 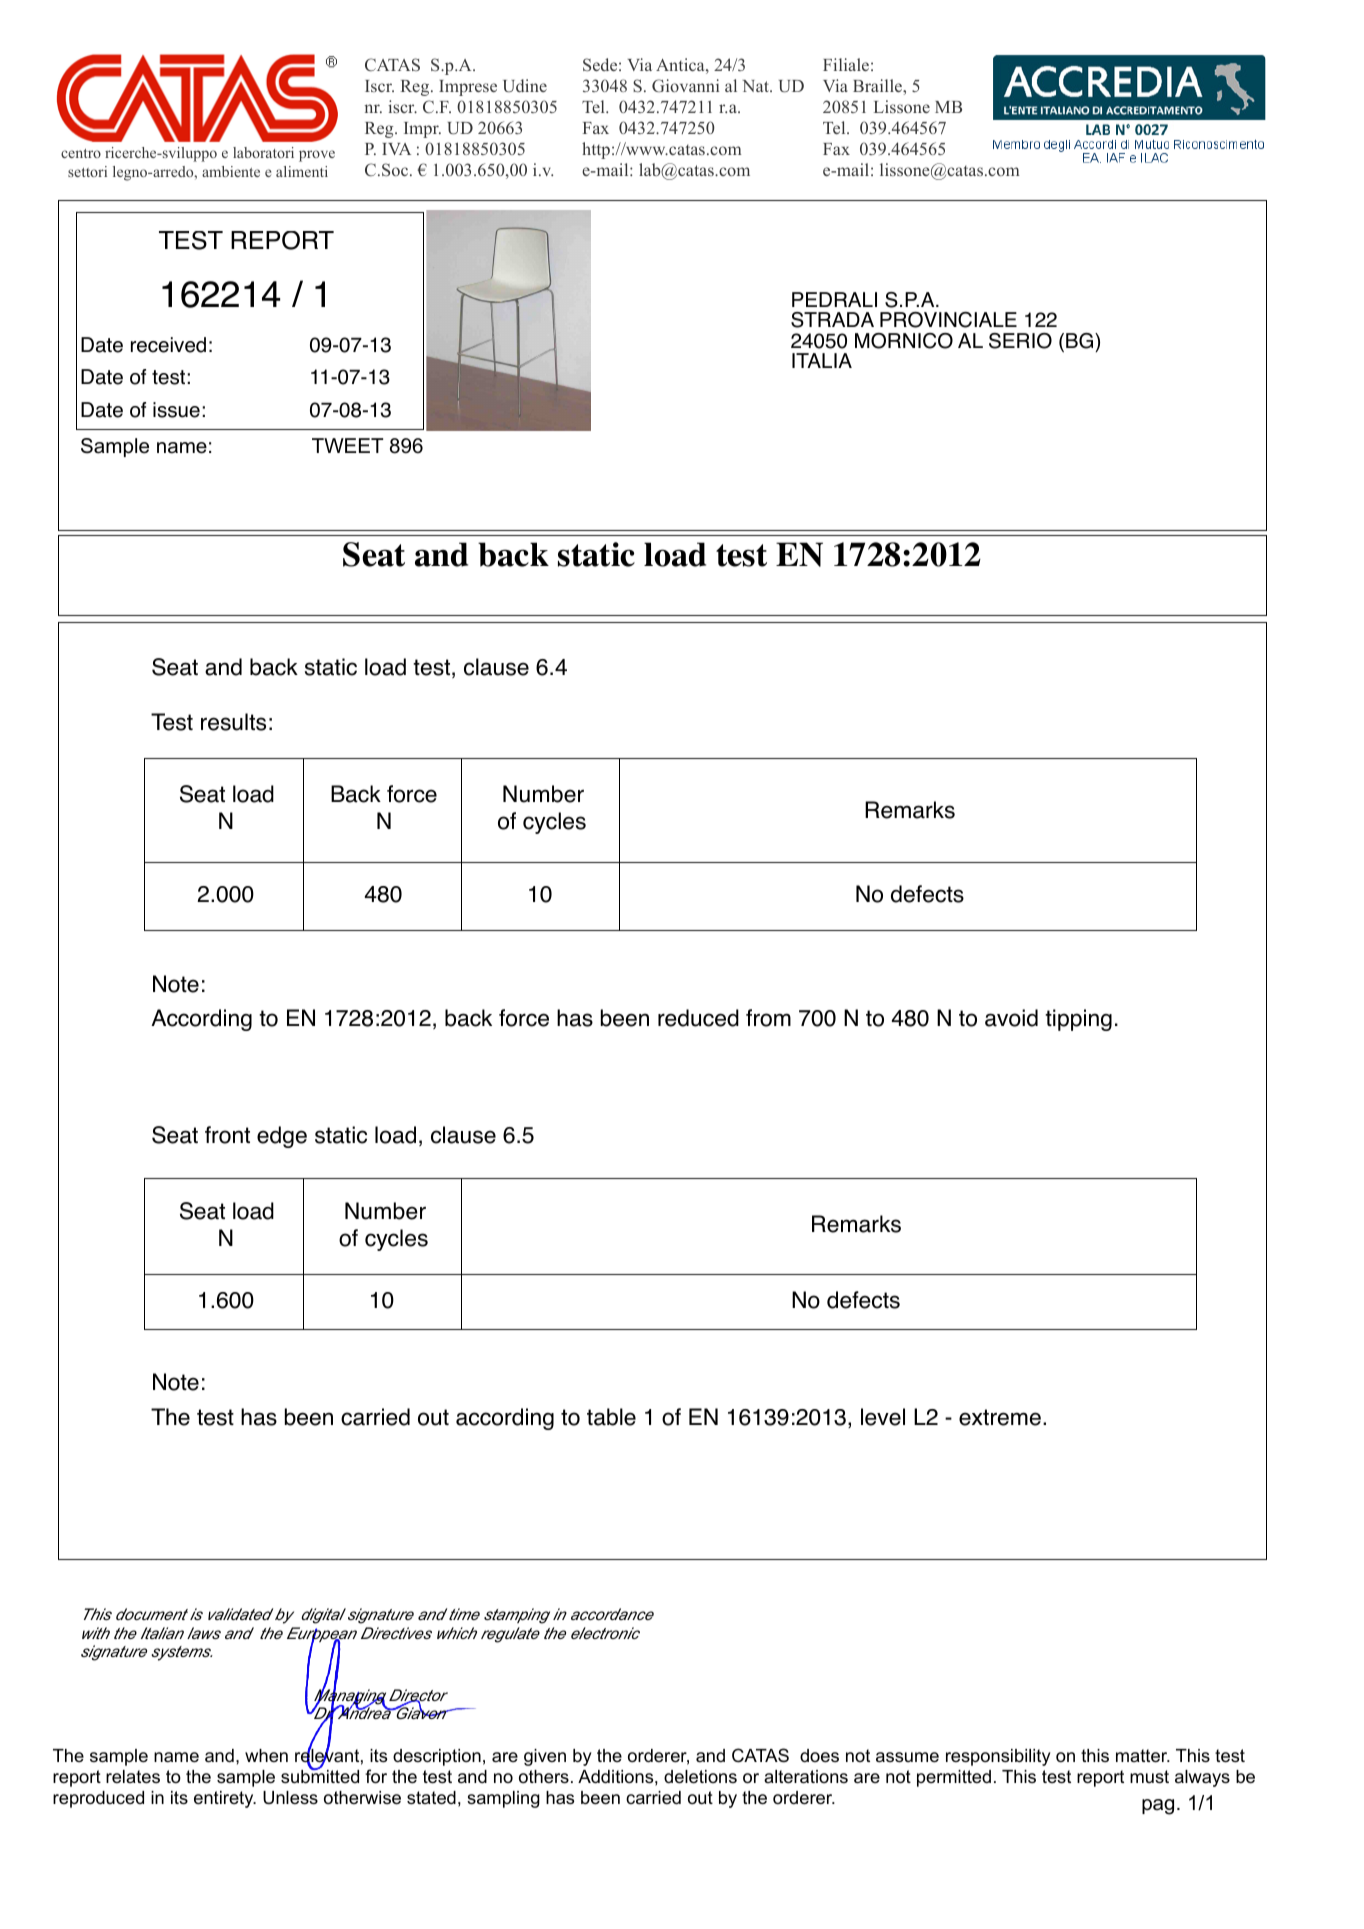 I want to click on table, so click(x=611, y=1417).
